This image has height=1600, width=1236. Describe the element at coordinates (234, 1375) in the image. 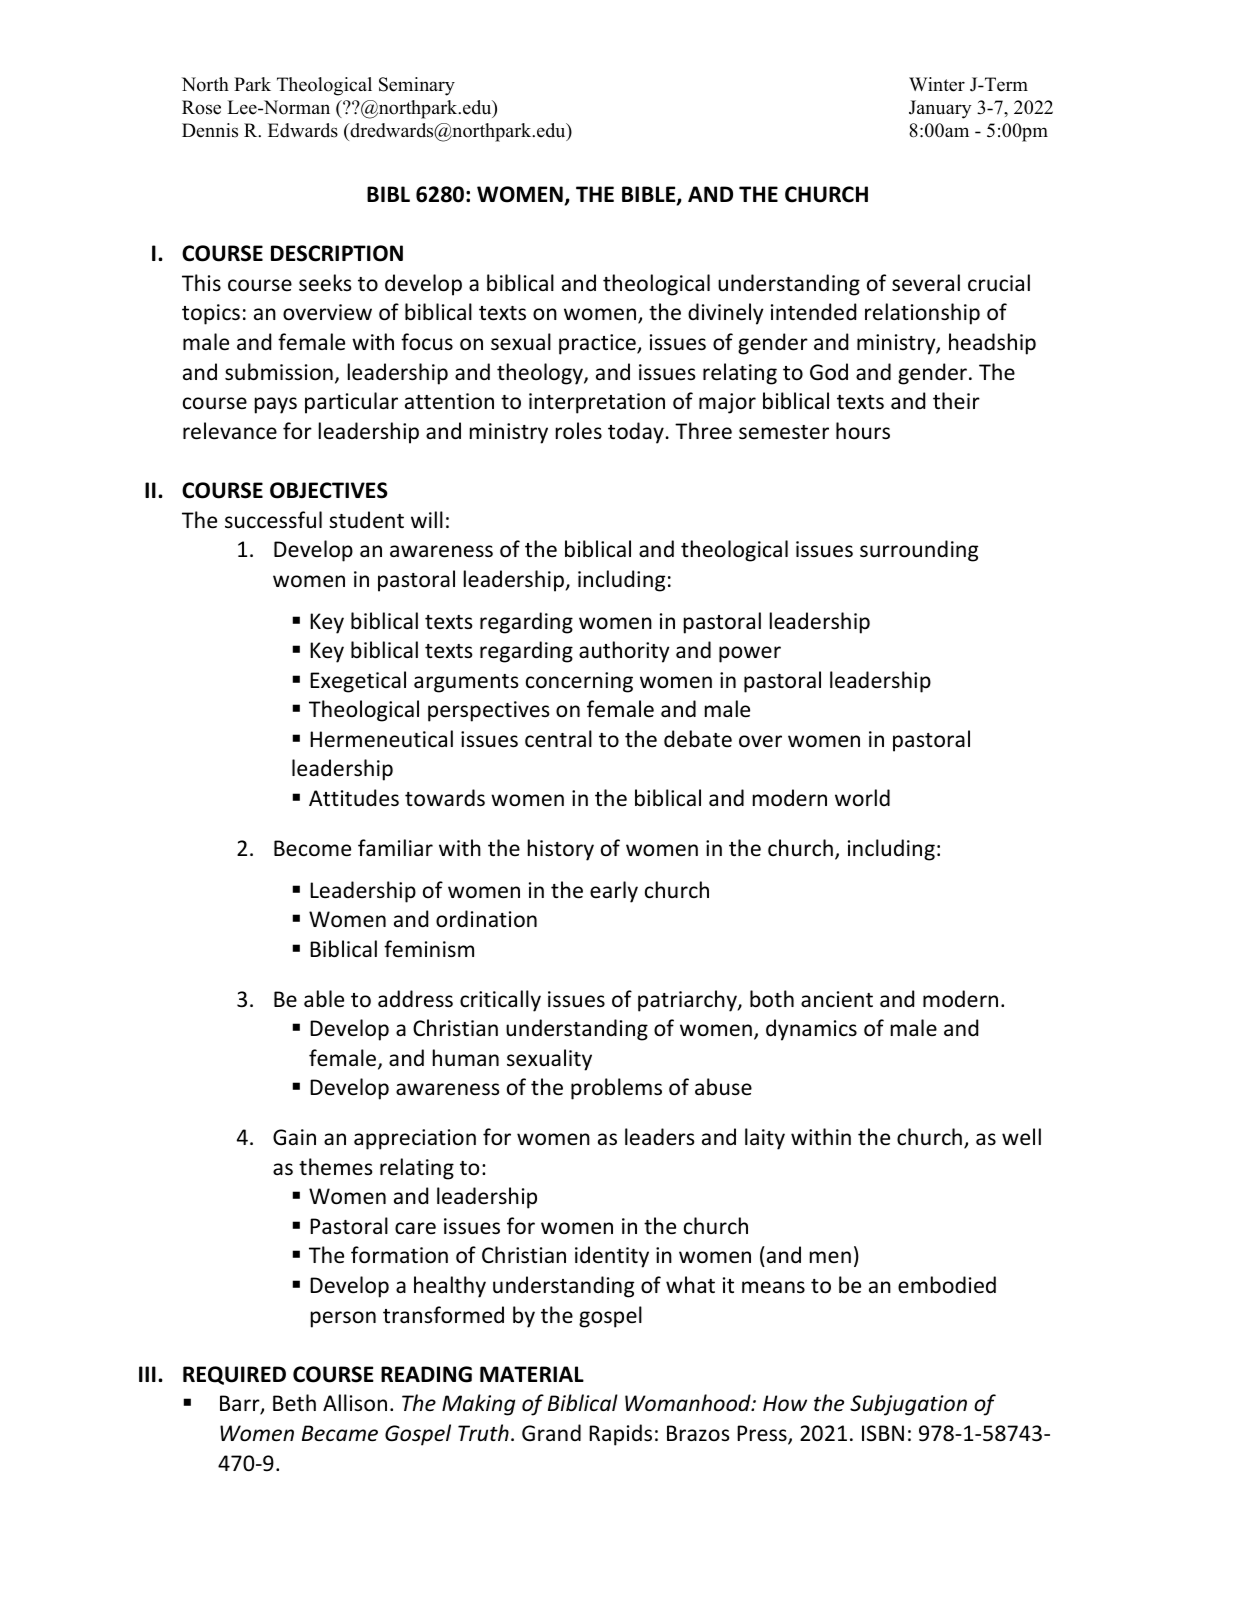

I see `REQUIRED` at that location.
